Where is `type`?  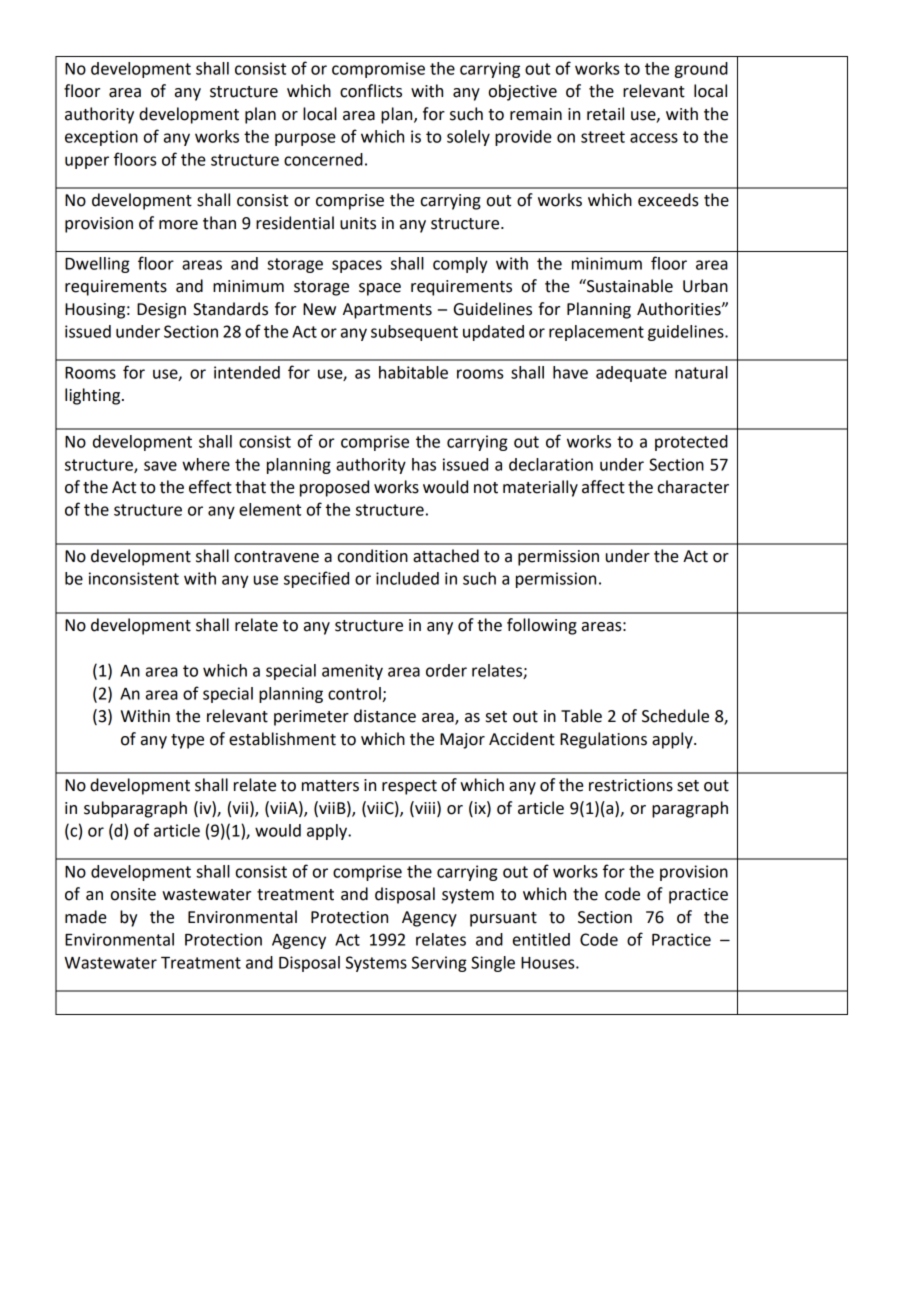 type is located at coordinates (187, 741).
